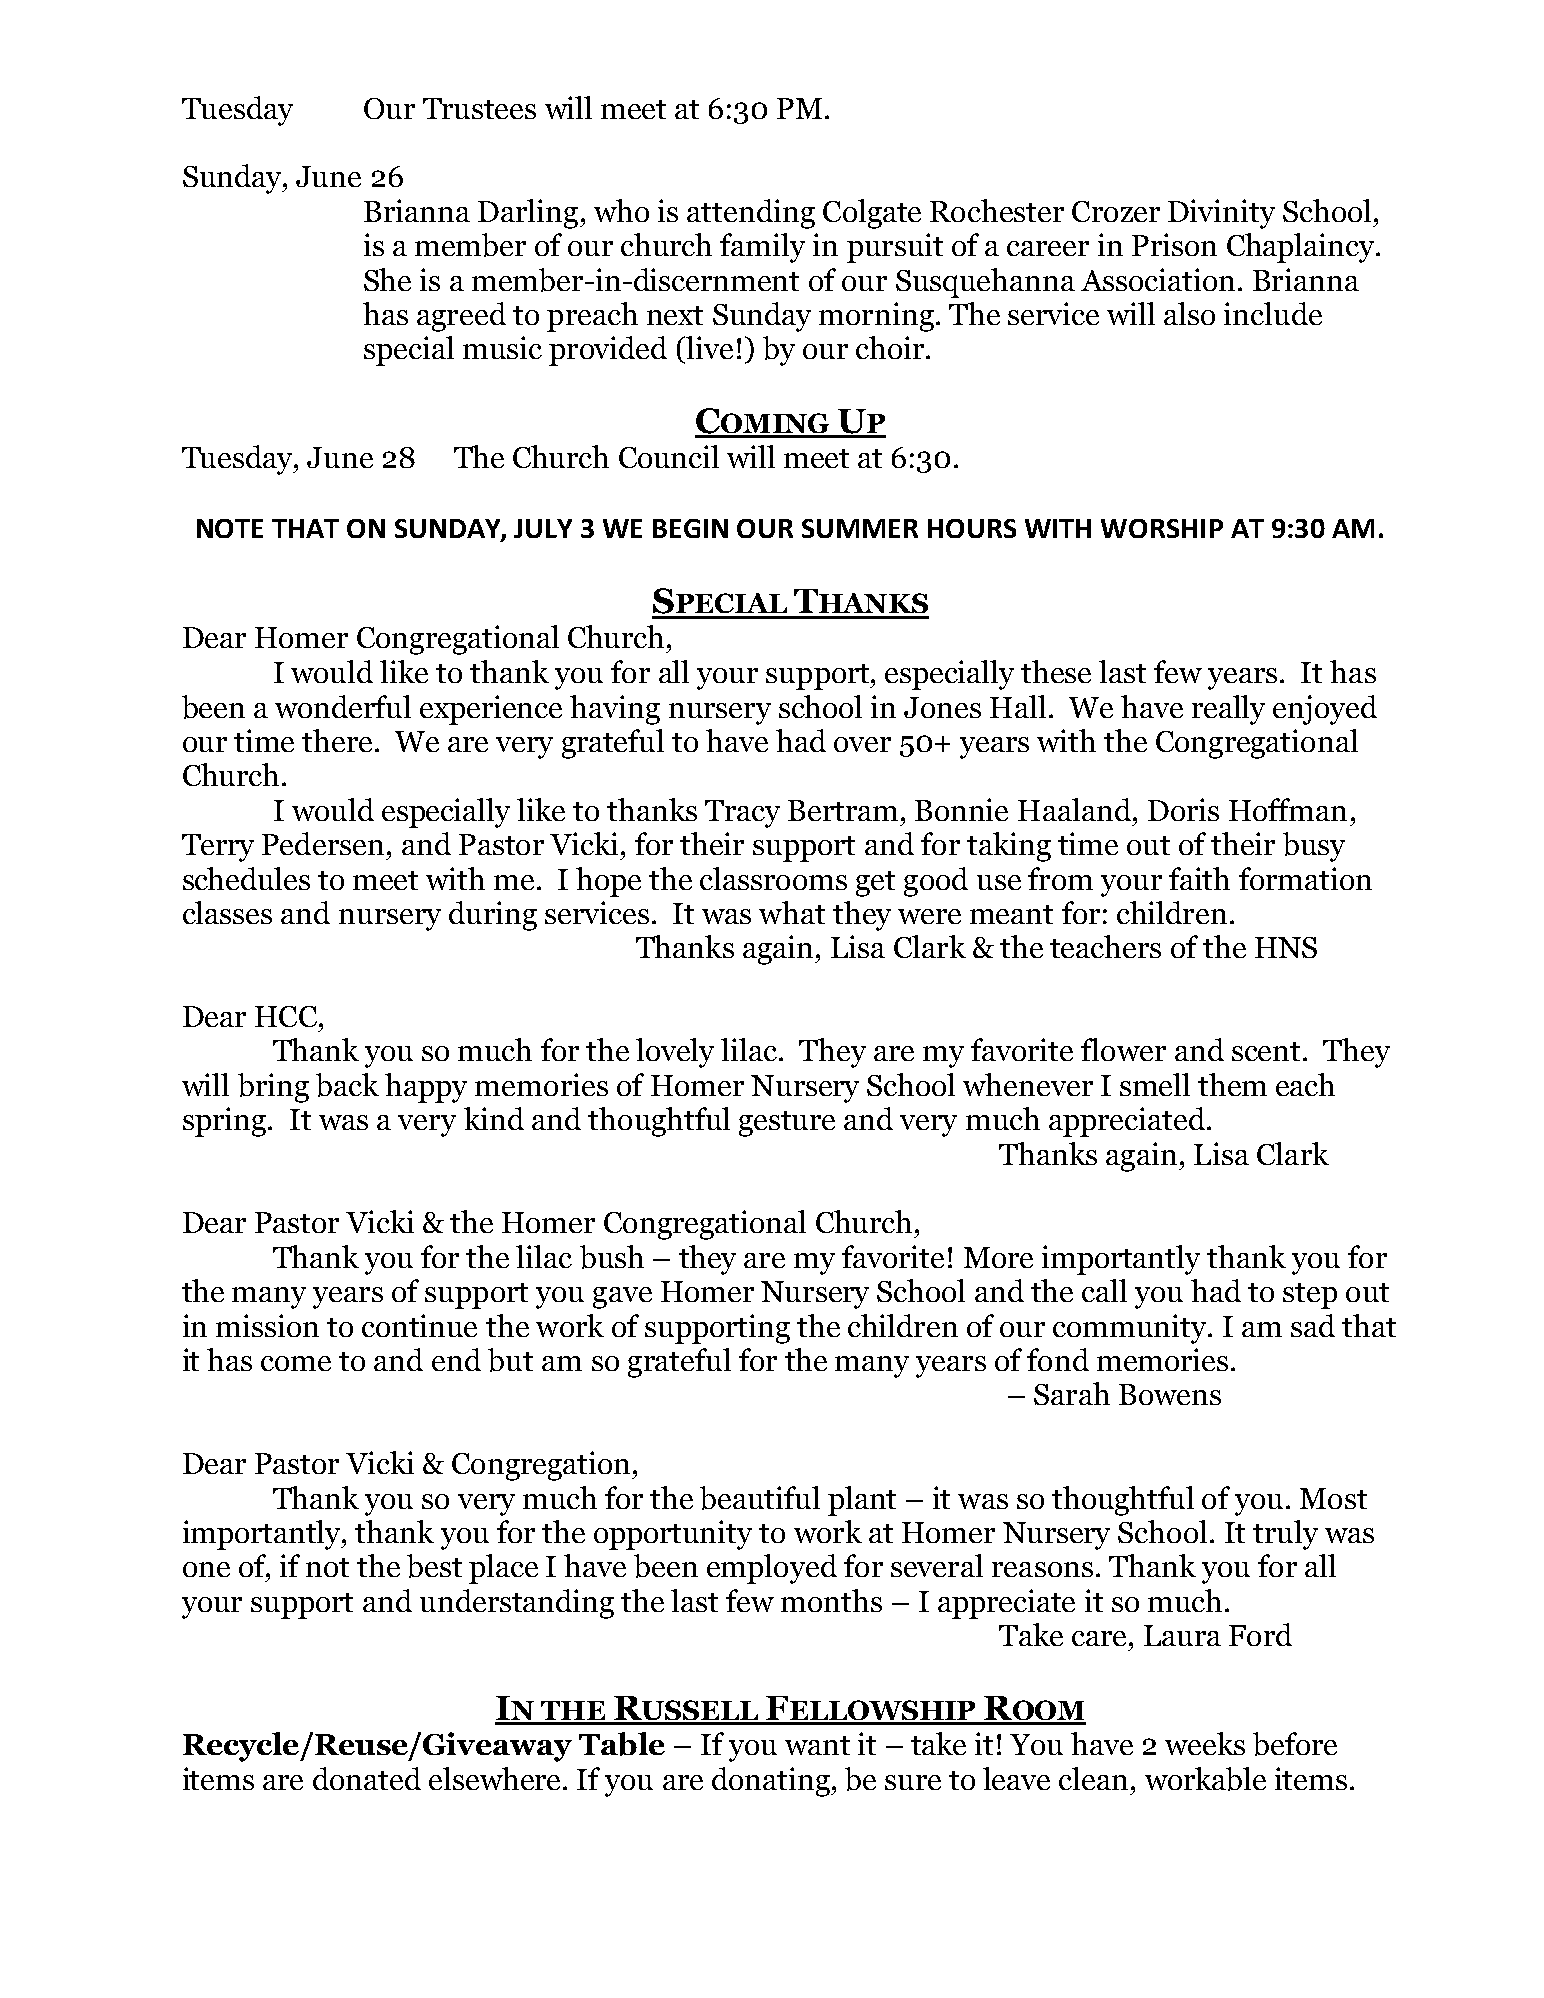  I want to click on back, so click(347, 1085).
